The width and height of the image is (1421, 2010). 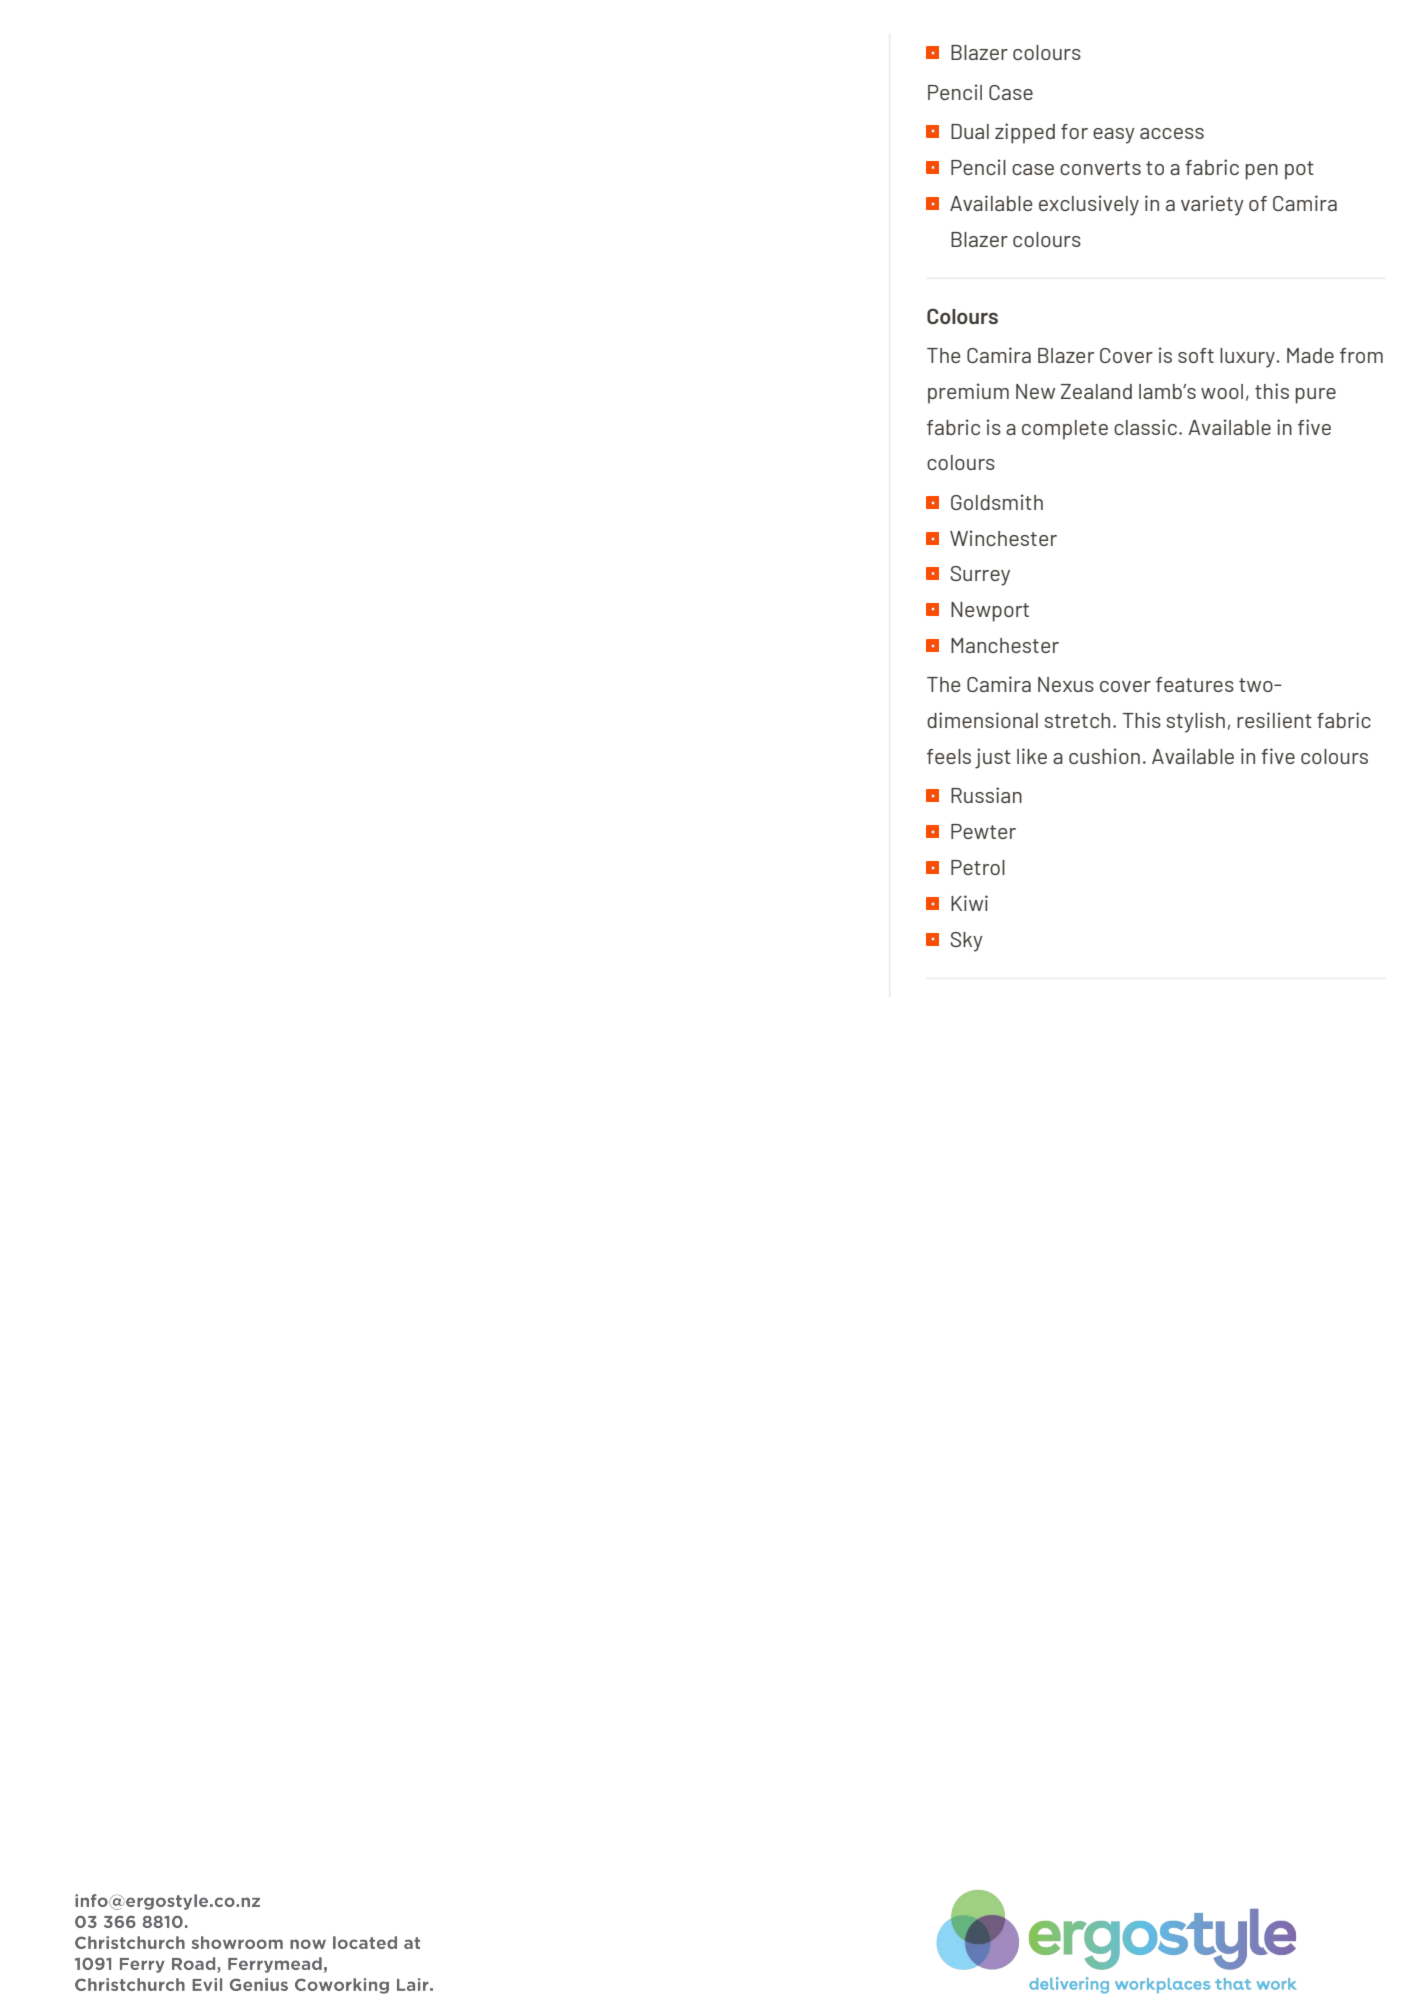 I want to click on pot, so click(x=1299, y=170).
